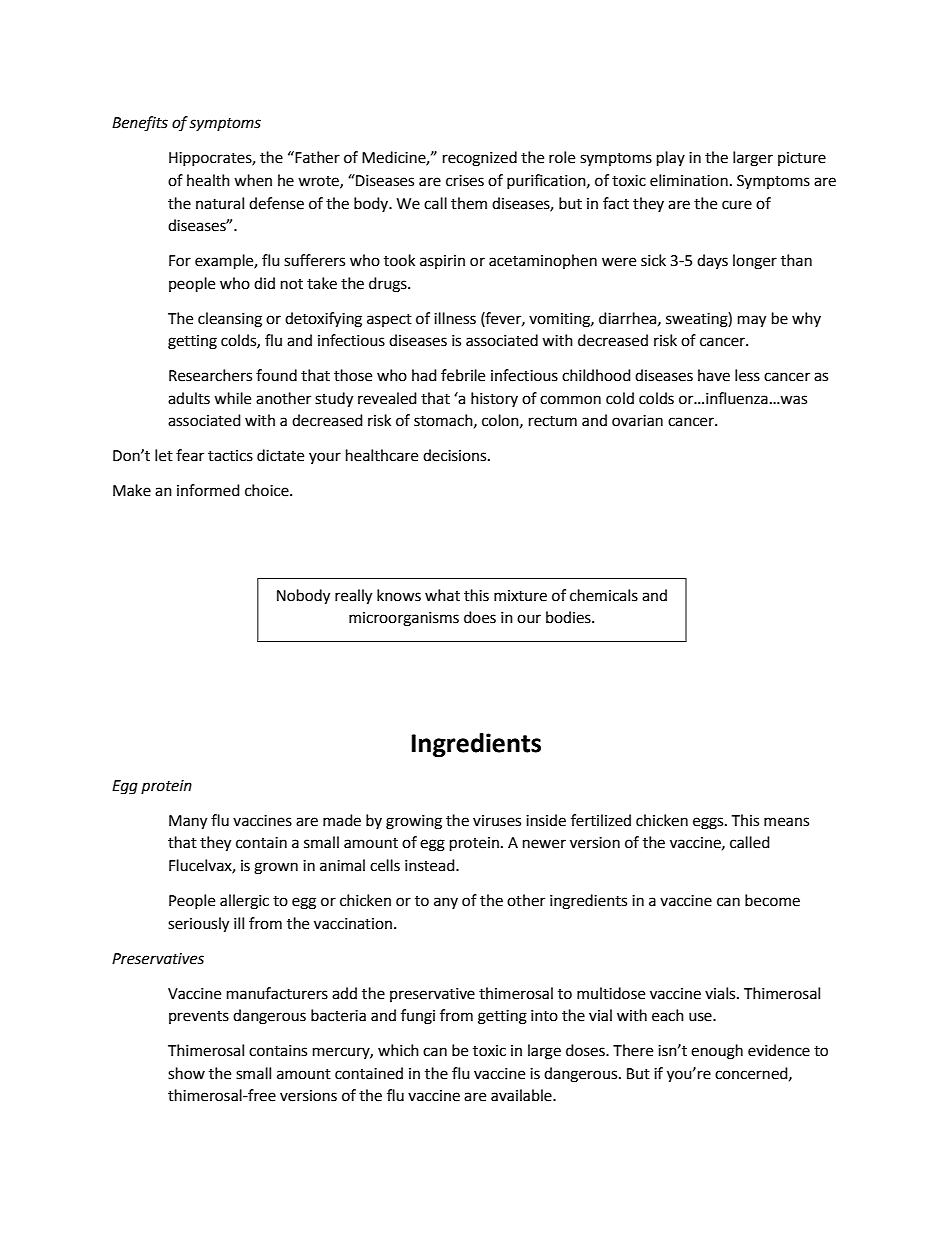 The image size is (952, 1233). I want to click on tactics, so click(230, 456).
